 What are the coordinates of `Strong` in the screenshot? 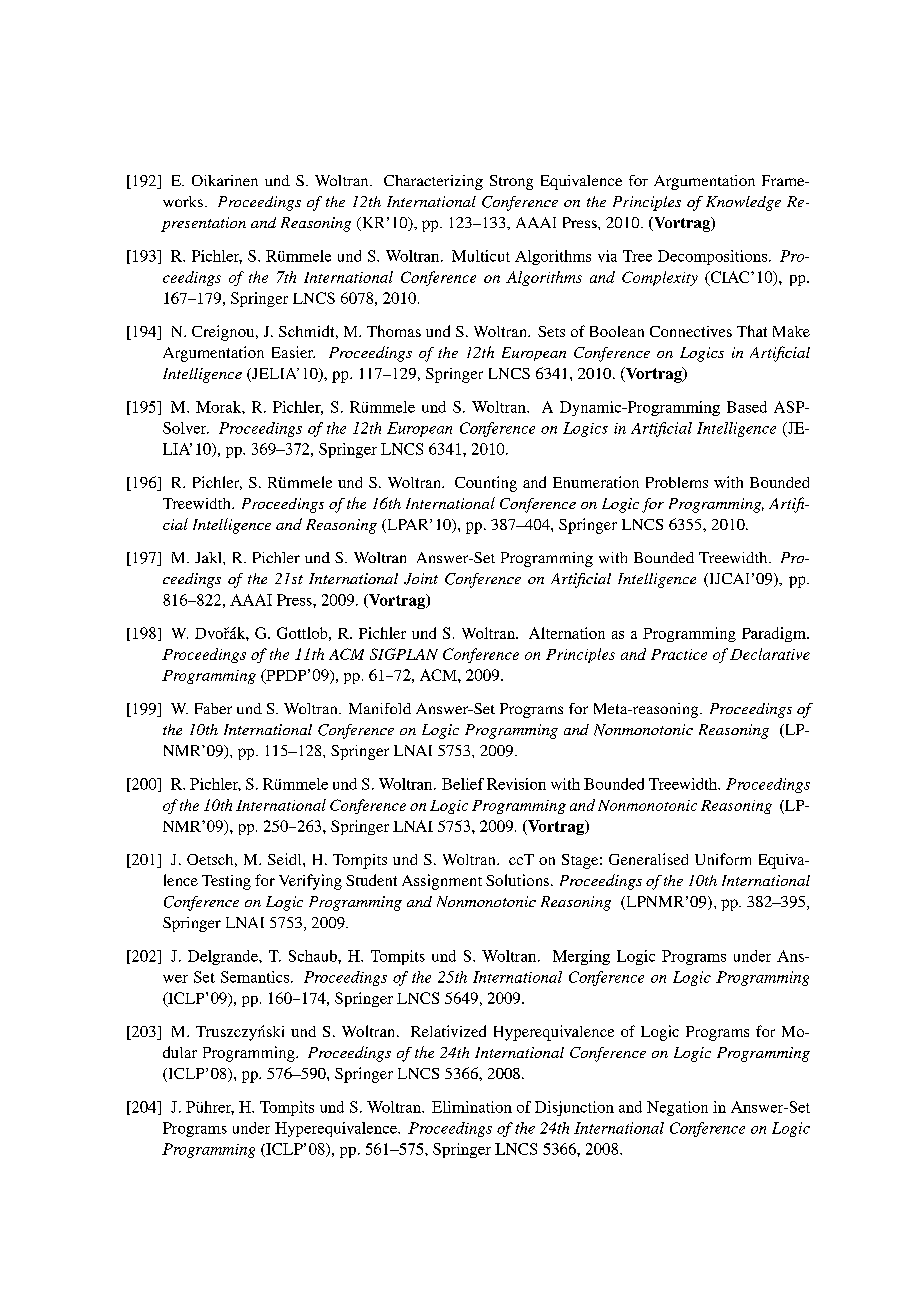 It's located at (511, 182).
